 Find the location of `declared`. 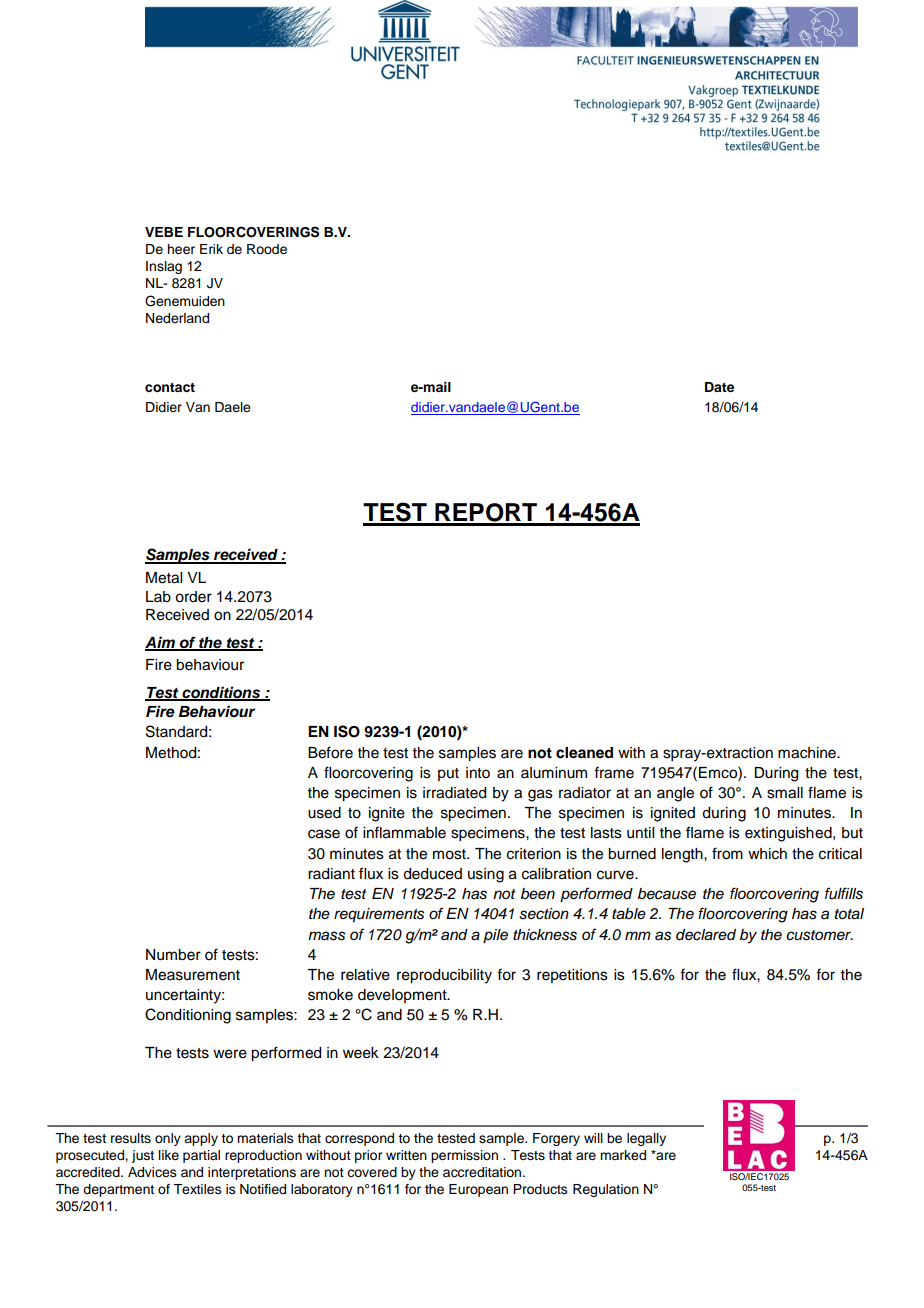

declared is located at coordinates (706, 935).
